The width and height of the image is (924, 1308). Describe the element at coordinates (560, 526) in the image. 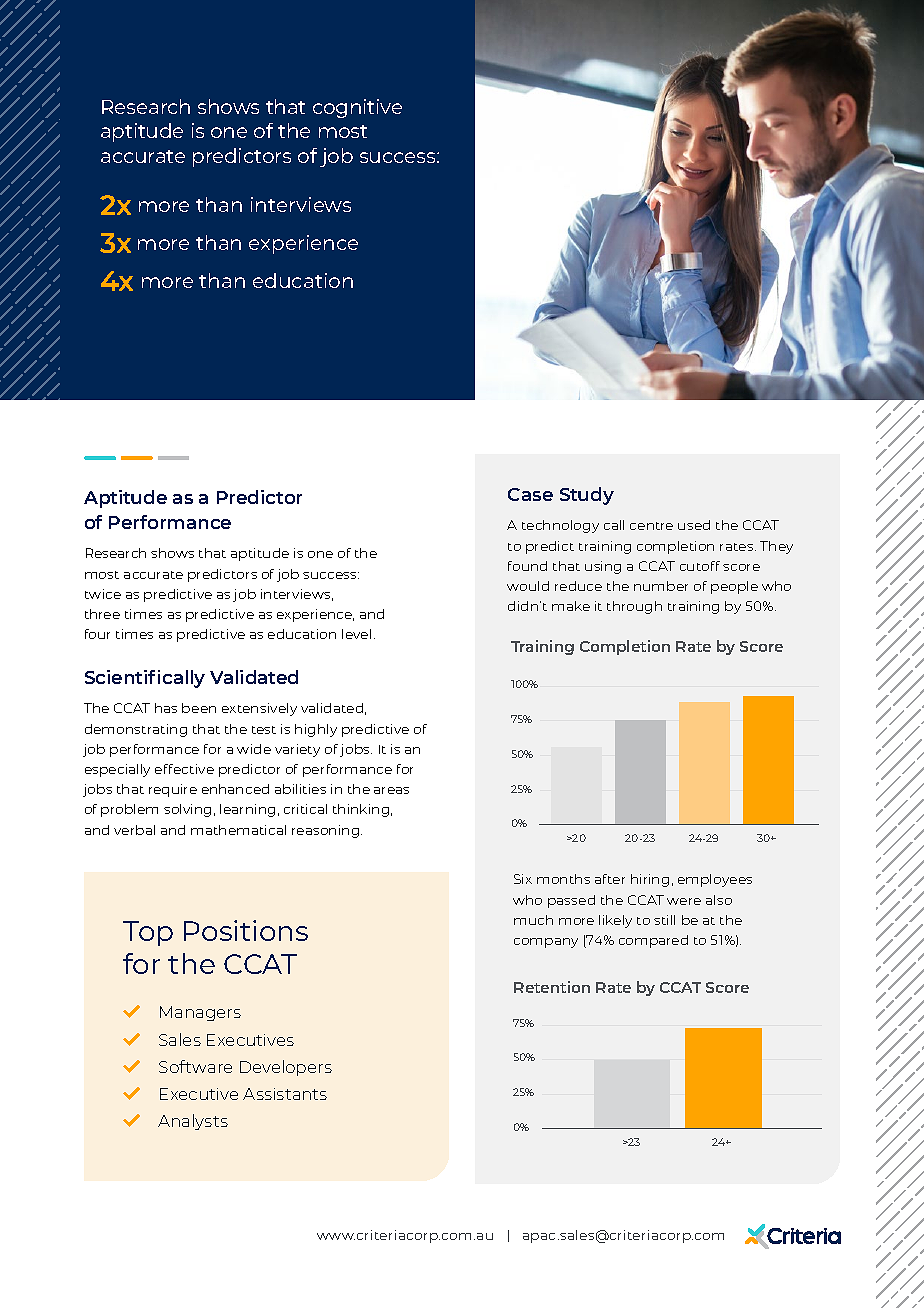

I see `technology` at that location.
